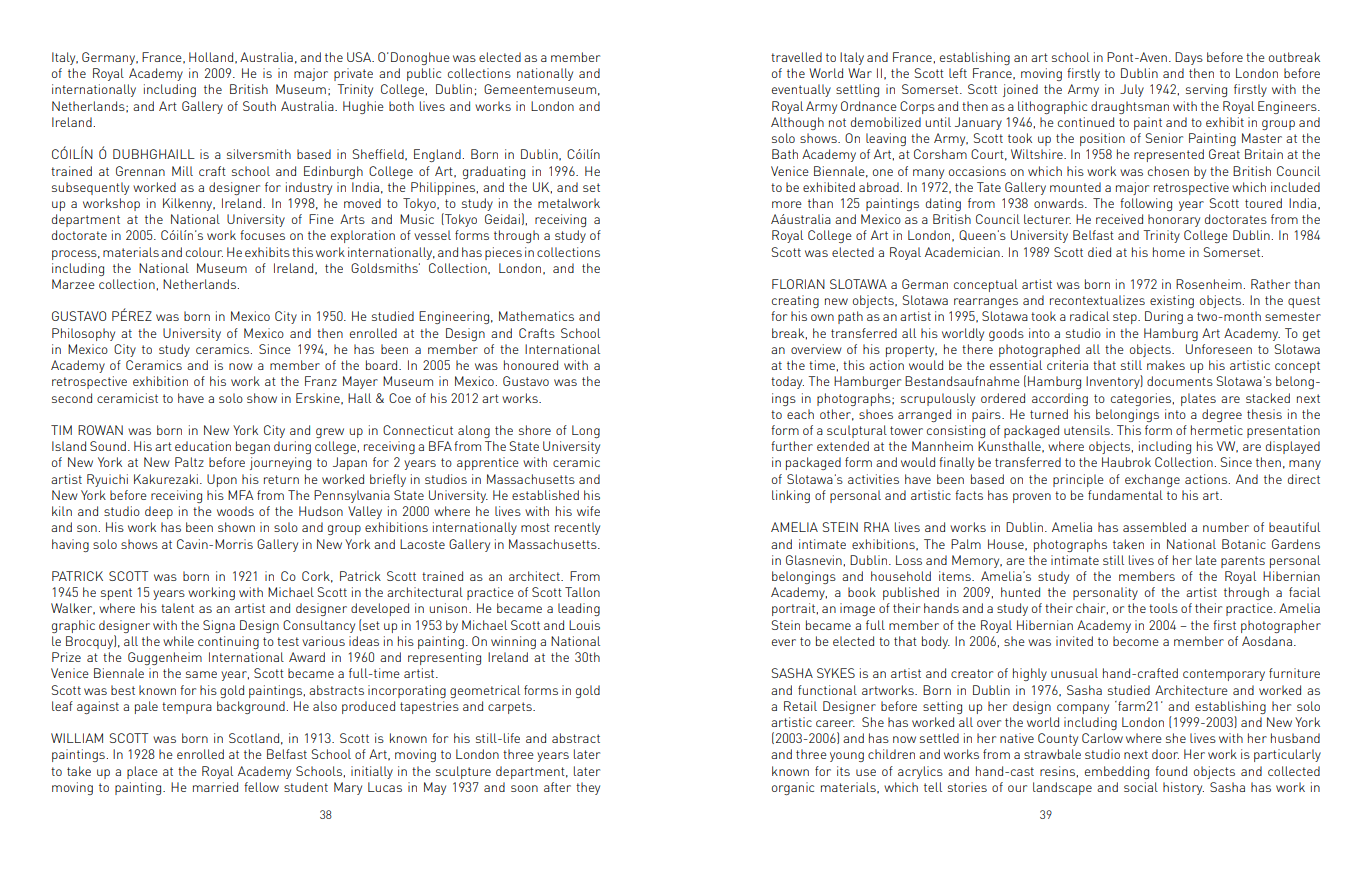 This screenshot has width=1372, height=894. What do you see at coordinates (791, 496) in the screenshot?
I see `linking` at bounding box center [791, 496].
